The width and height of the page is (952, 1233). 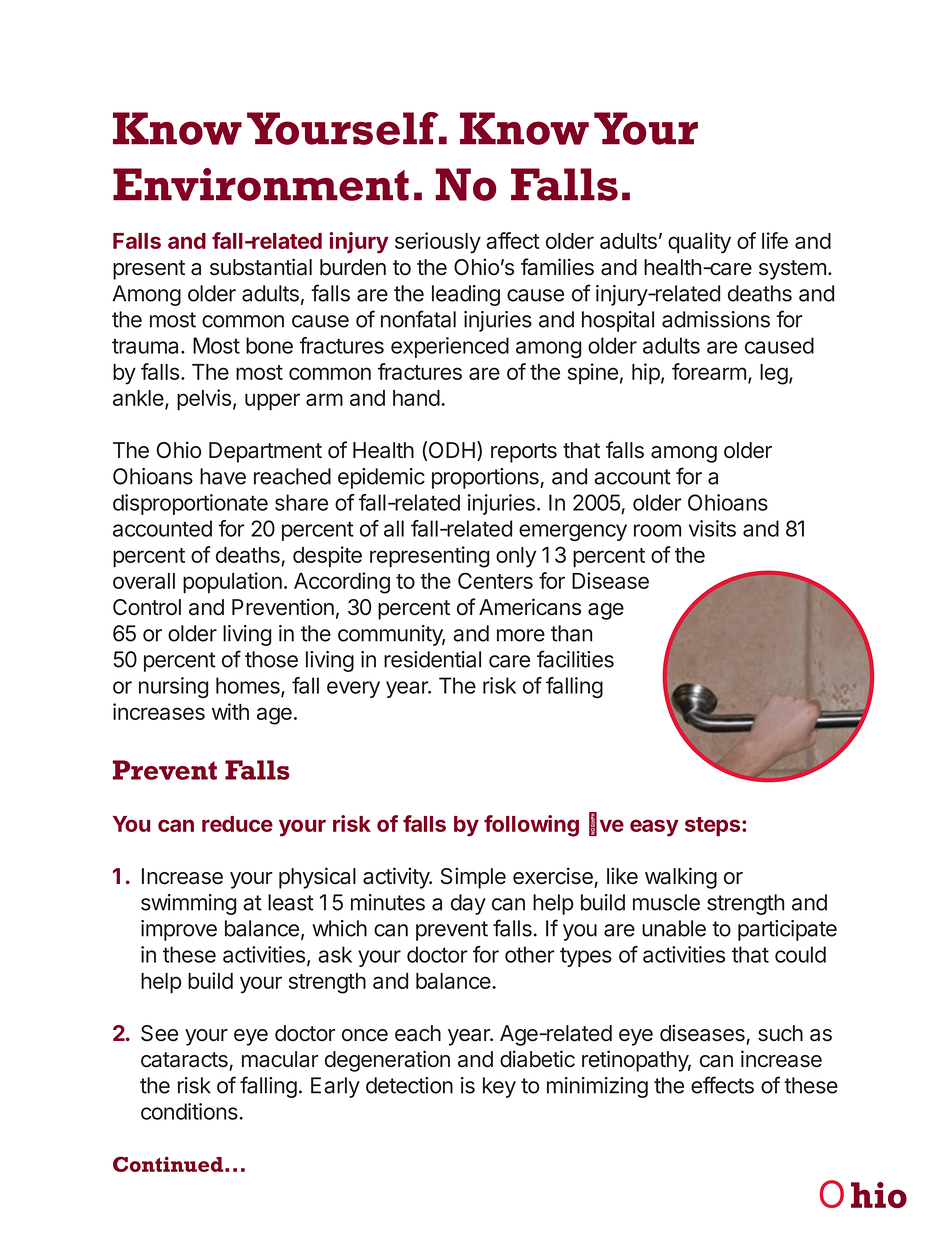 What do you see at coordinates (486, 478) in the page?
I see `proportions` at bounding box center [486, 478].
